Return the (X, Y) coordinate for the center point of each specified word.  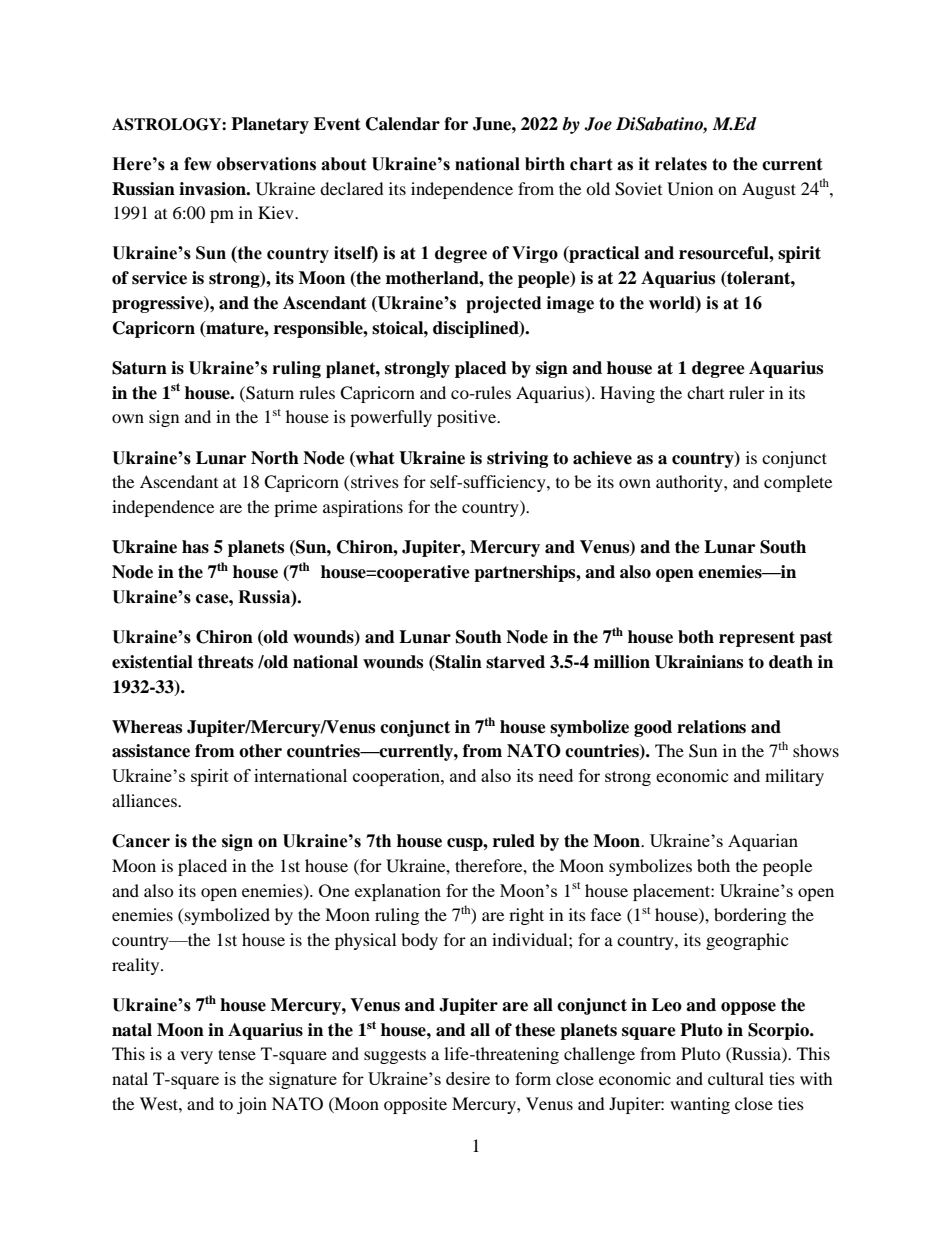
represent (757, 639)
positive (467, 418)
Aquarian (763, 842)
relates (681, 164)
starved (515, 662)
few (198, 164)
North (275, 458)
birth (545, 164)
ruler (747, 392)
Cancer (141, 841)
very (196, 1057)
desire (468, 1078)
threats (225, 662)
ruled (514, 841)
